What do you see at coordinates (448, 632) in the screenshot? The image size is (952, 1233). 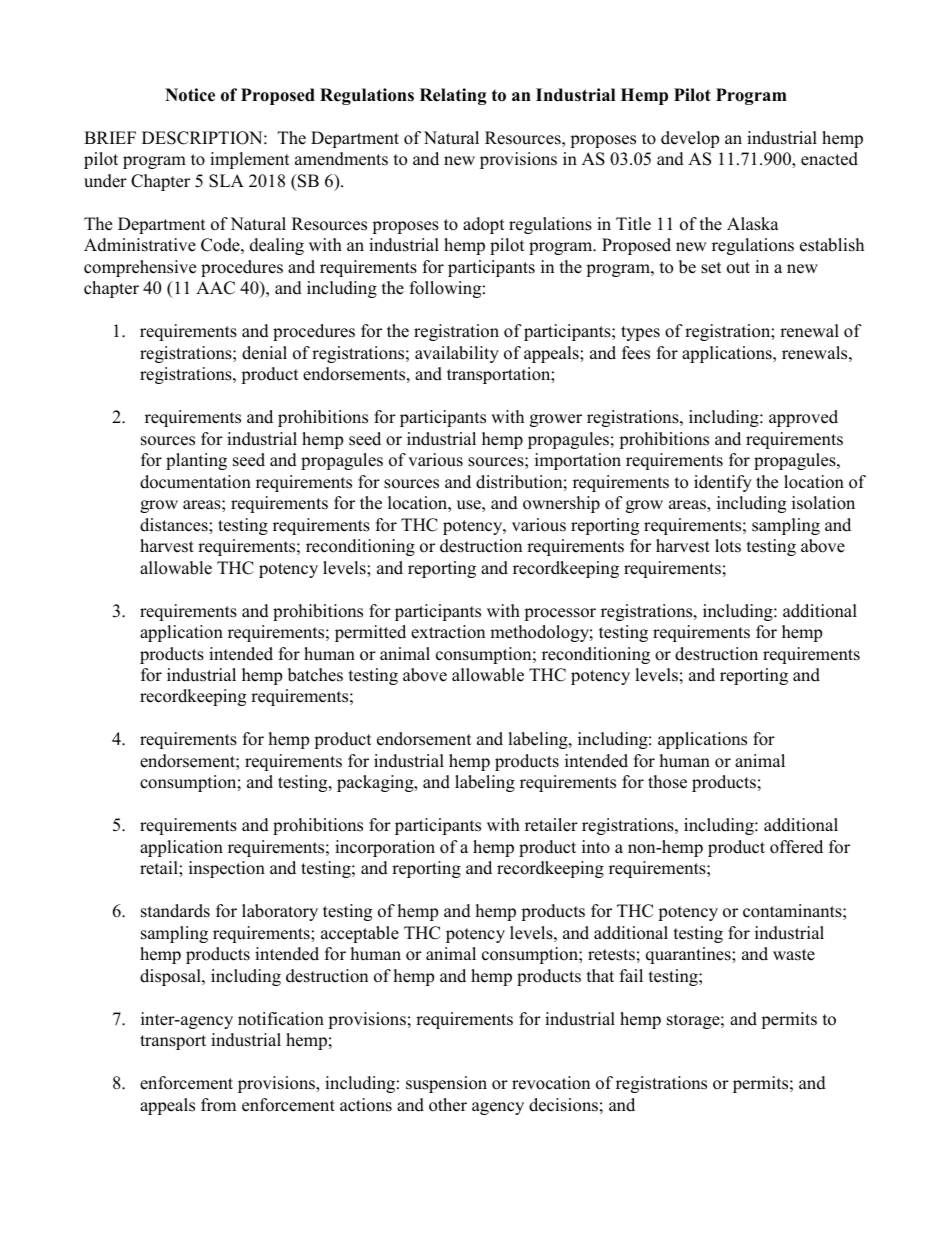 I see `extraction` at bounding box center [448, 632].
